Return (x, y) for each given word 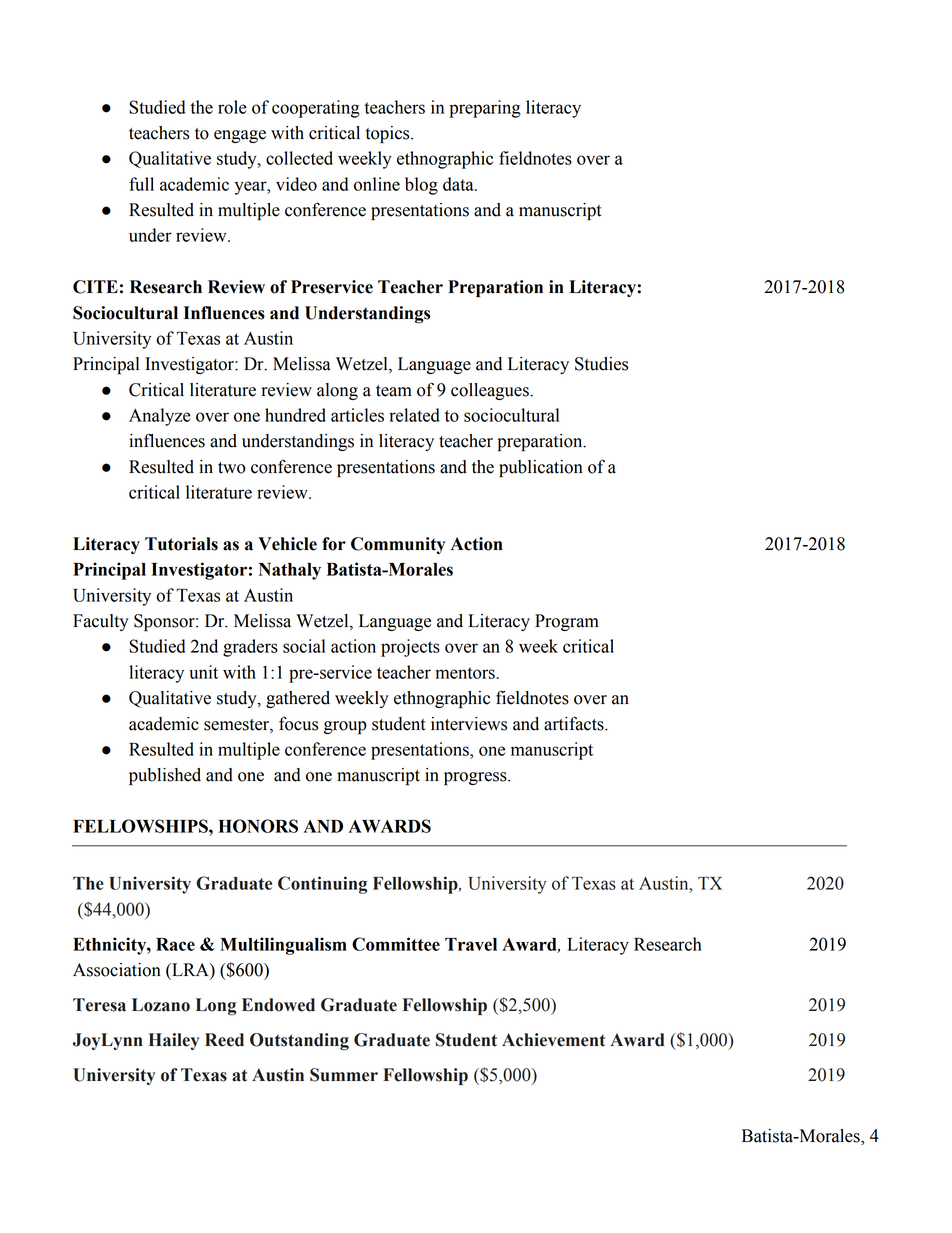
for (334, 544)
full (141, 184)
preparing (485, 109)
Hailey (173, 1041)
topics (389, 134)
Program (567, 622)
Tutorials (181, 544)
